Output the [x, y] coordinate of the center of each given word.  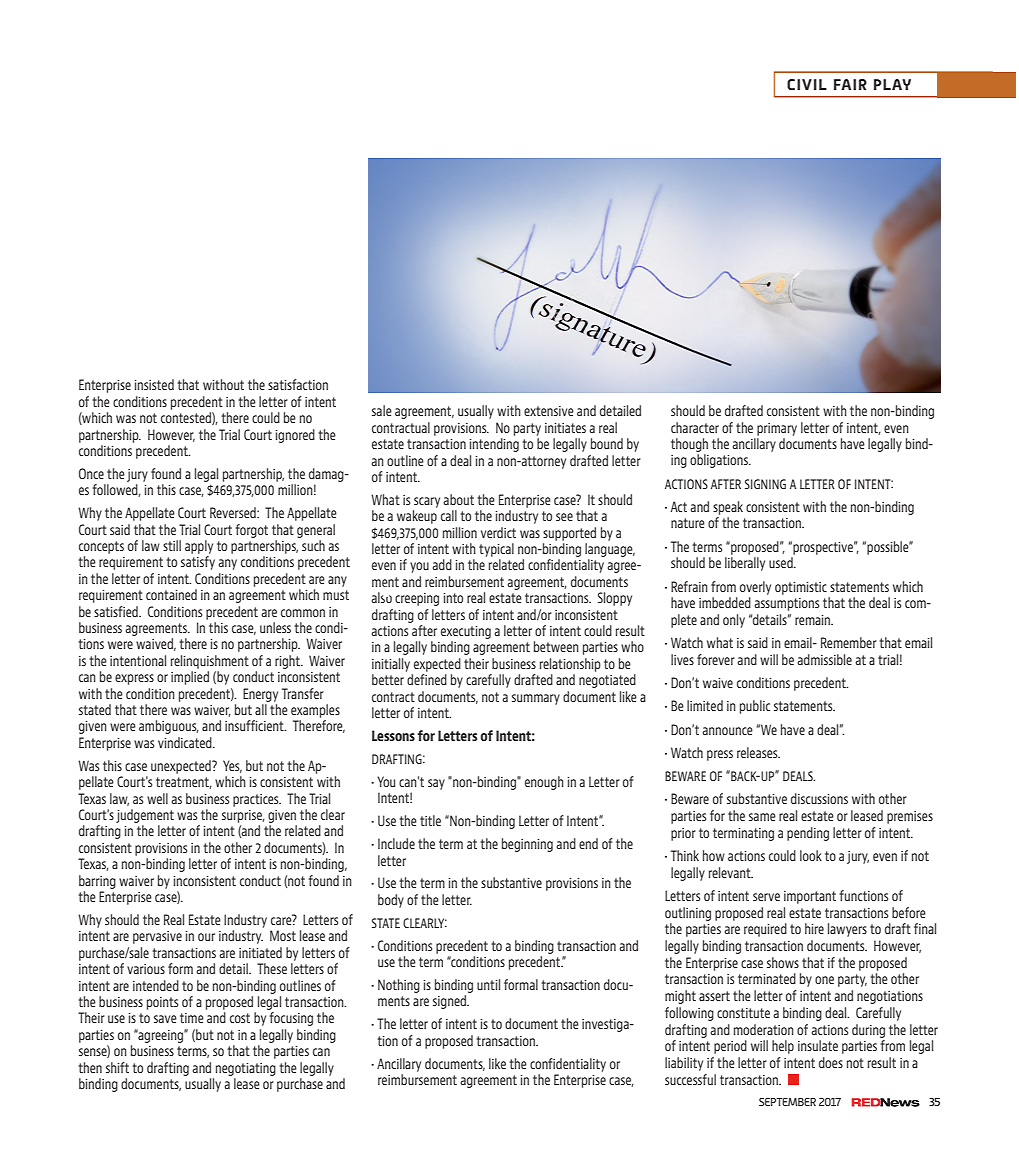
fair [850, 84]
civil [807, 85]
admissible [825, 659]
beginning [527, 845]
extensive [549, 411]
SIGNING [765, 484]
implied [190, 678]
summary [536, 699]
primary [777, 429]
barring [97, 882]
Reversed [234, 512]
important [810, 897]
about [459, 499]
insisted [154, 384]
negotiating [246, 1069]
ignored [295, 436]
